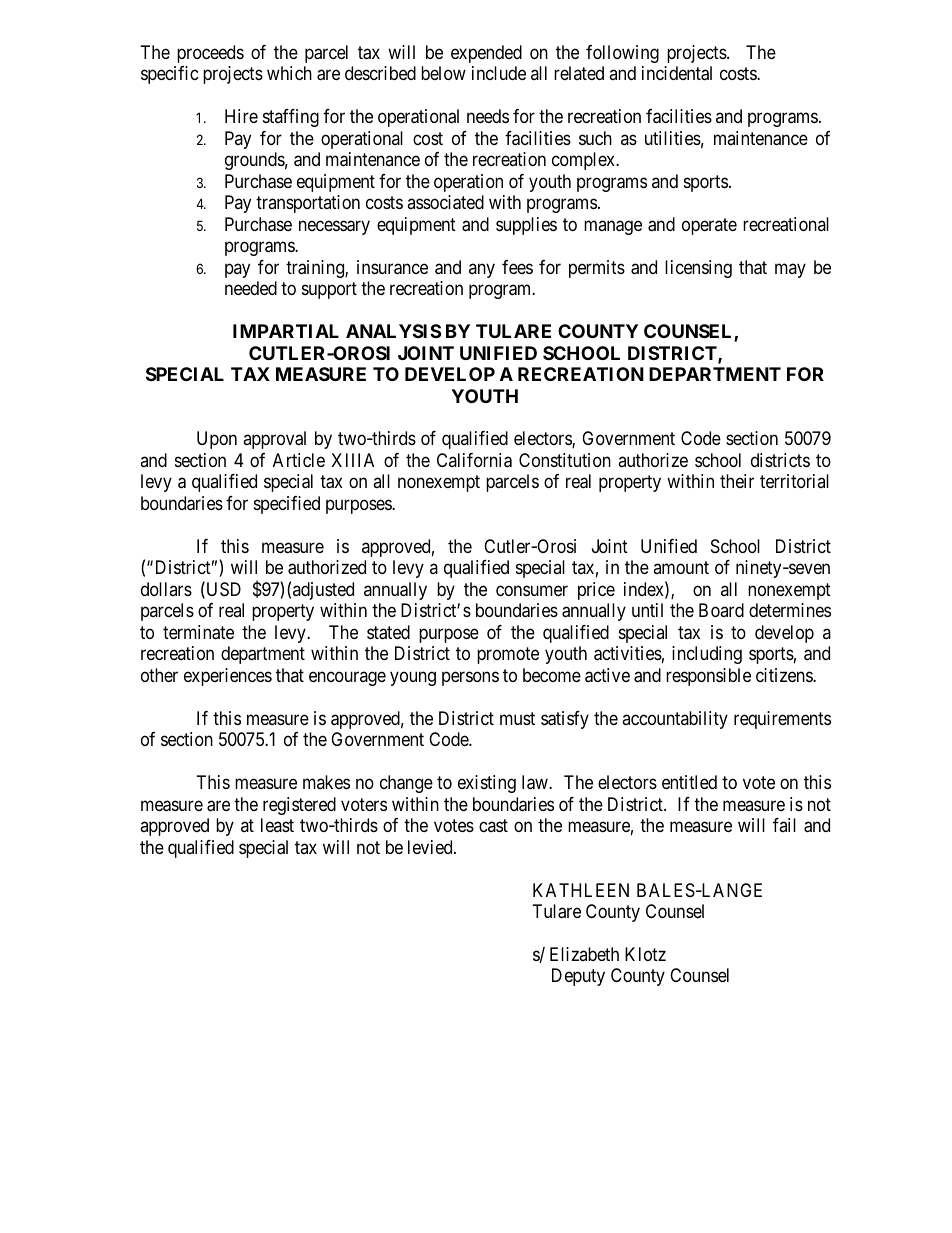 This screenshot has height=1233, width=952. What do you see at coordinates (707, 655) in the screenshot?
I see `including` at bounding box center [707, 655].
